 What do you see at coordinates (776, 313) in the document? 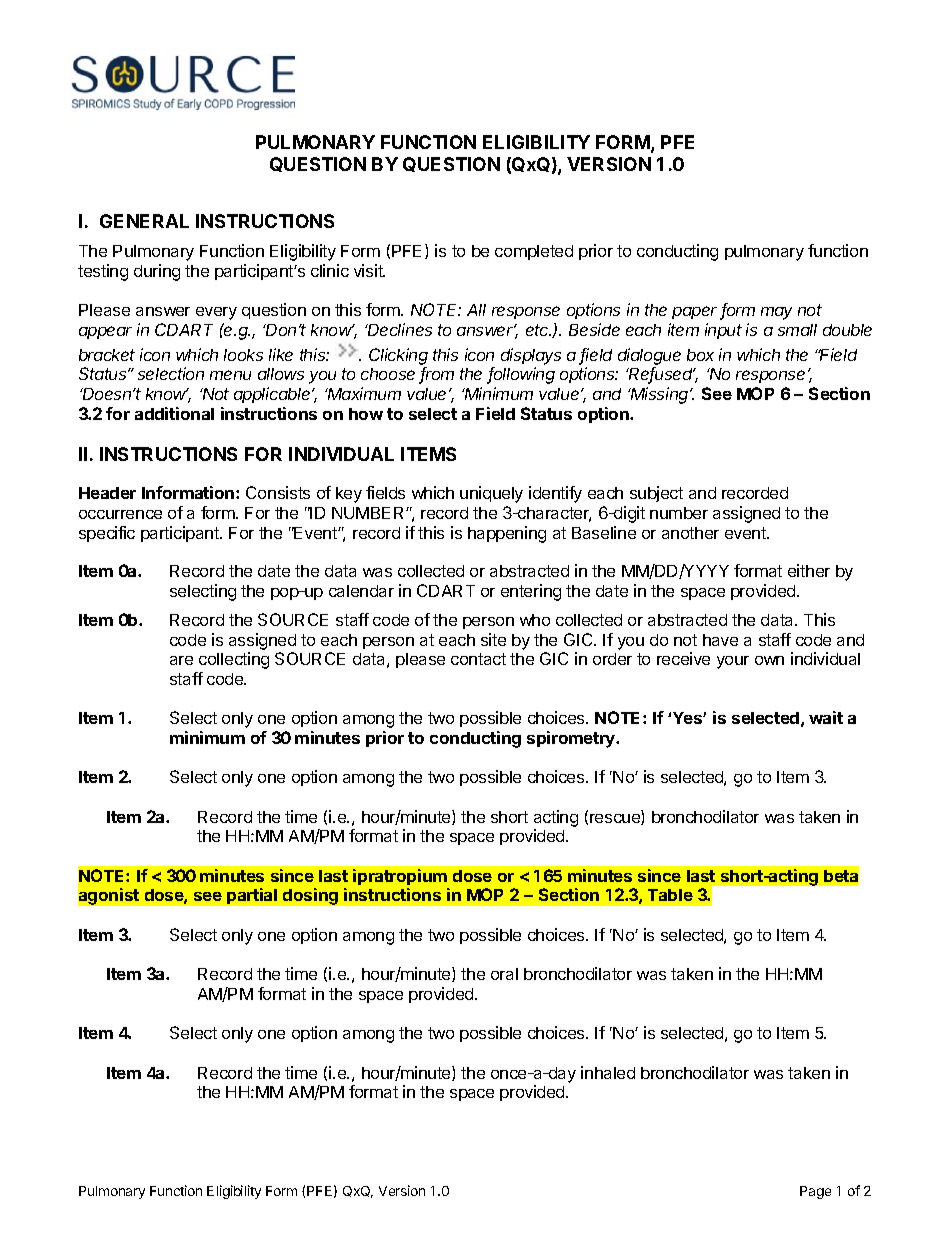
I see `may` at bounding box center [776, 313].
